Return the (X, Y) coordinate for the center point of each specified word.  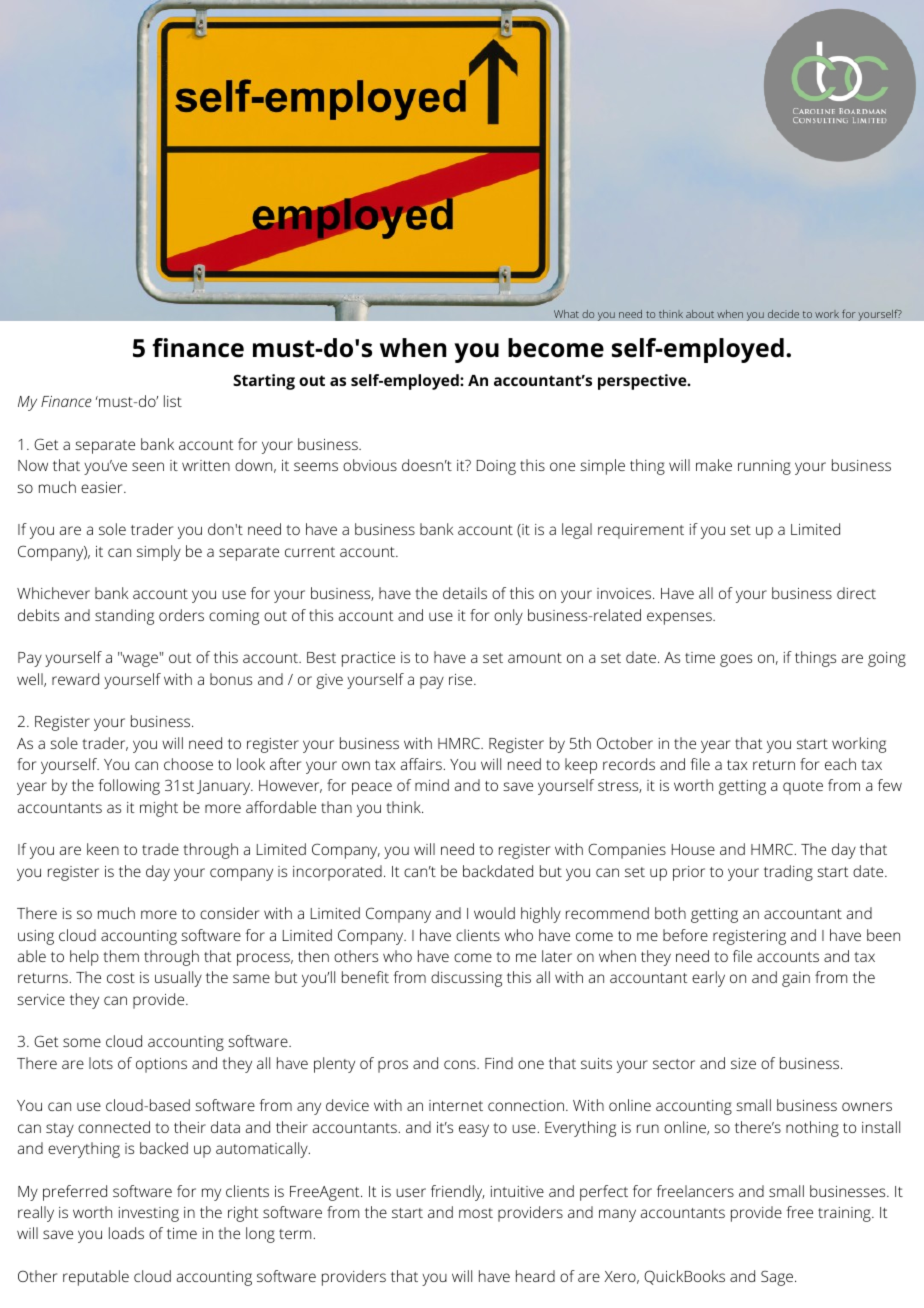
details (465, 593)
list (173, 401)
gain (796, 979)
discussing (466, 979)
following (129, 787)
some (82, 1042)
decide (783, 313)
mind (432, 785)
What (566, 313)
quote (803, 788)
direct (856, 593)
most (476, 1213)
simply (159, 553)
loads (126, 1233)
